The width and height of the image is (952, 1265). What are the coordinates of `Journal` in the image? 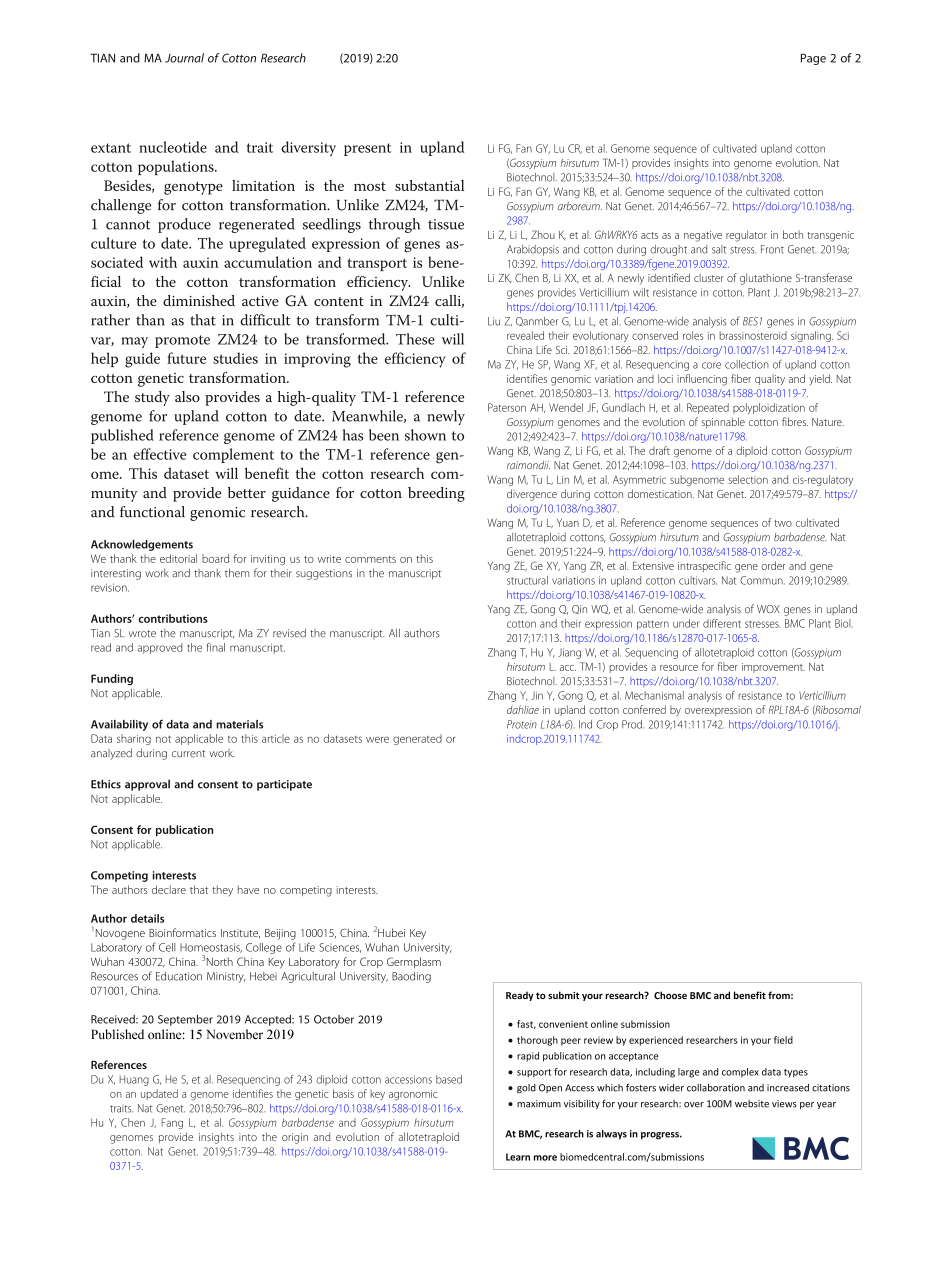 It's located at (184, 58).
